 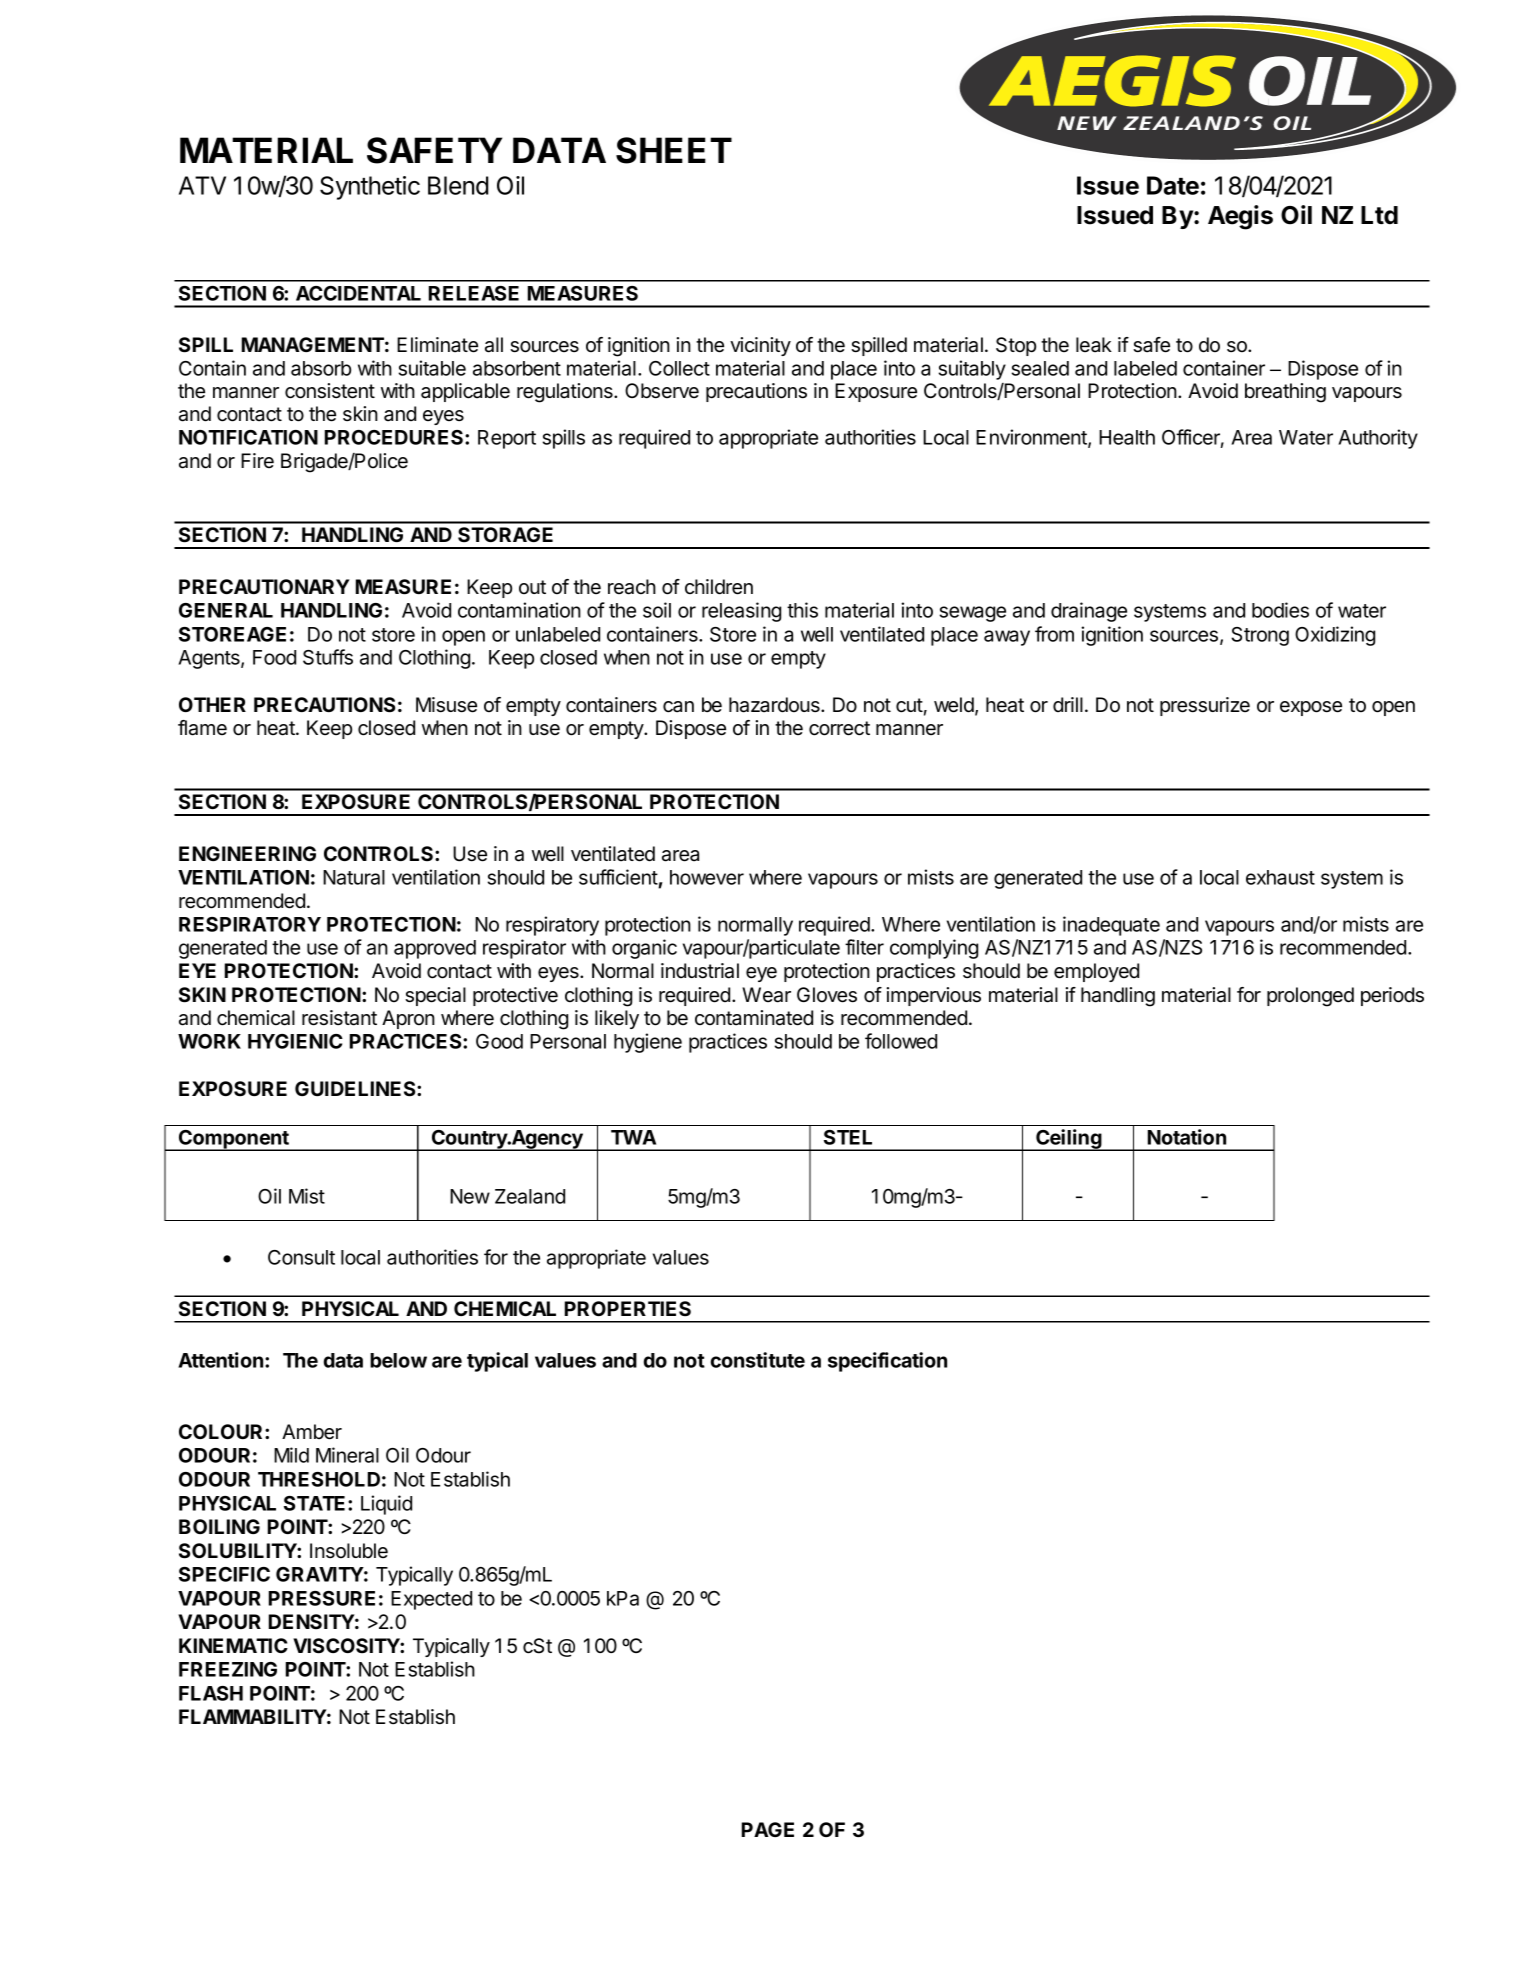 I want to click on PAGE, so click(x=768, y=1829).
